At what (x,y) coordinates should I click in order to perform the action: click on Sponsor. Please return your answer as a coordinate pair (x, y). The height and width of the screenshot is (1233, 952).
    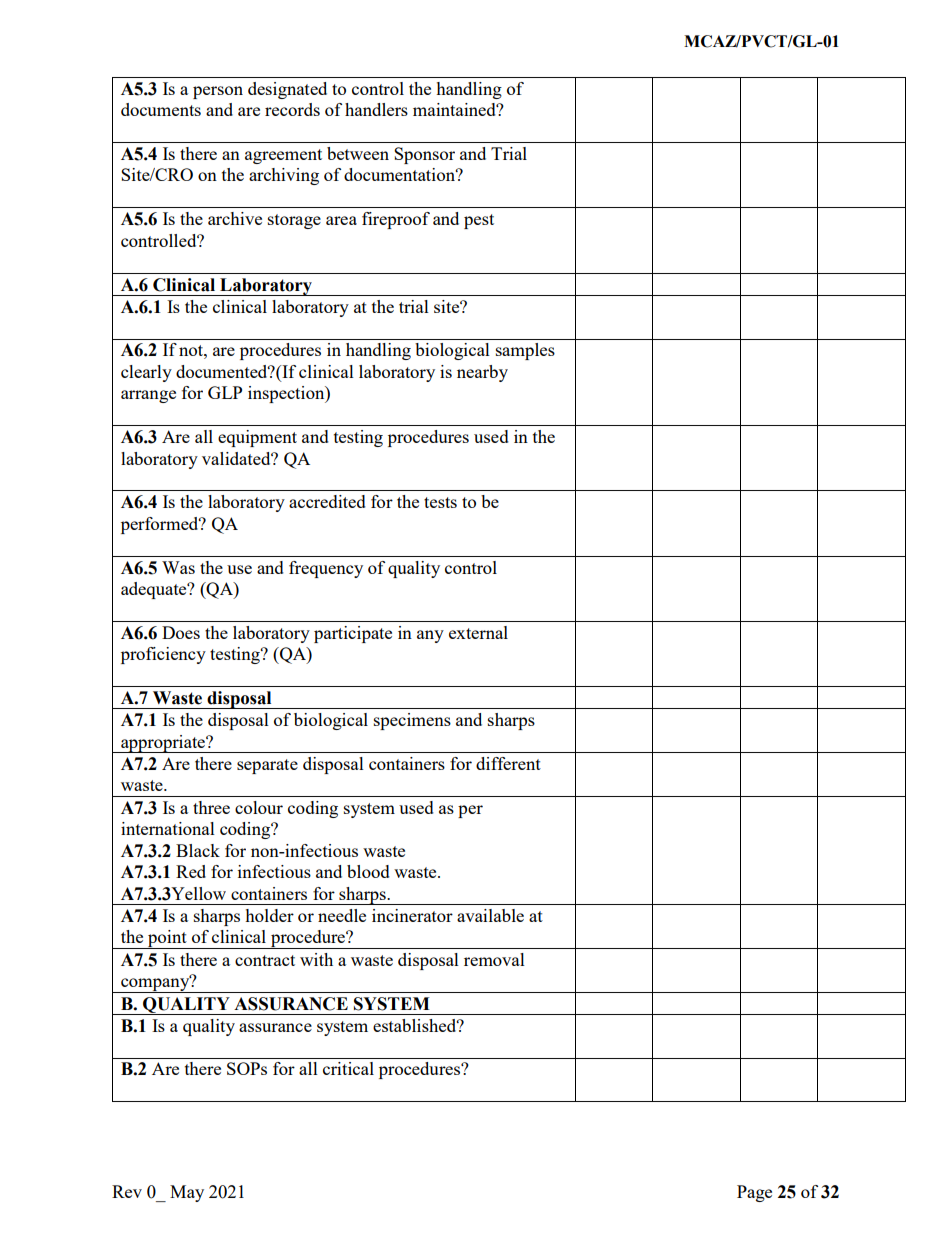
    Looking at the image, I should click on (424, 155).
